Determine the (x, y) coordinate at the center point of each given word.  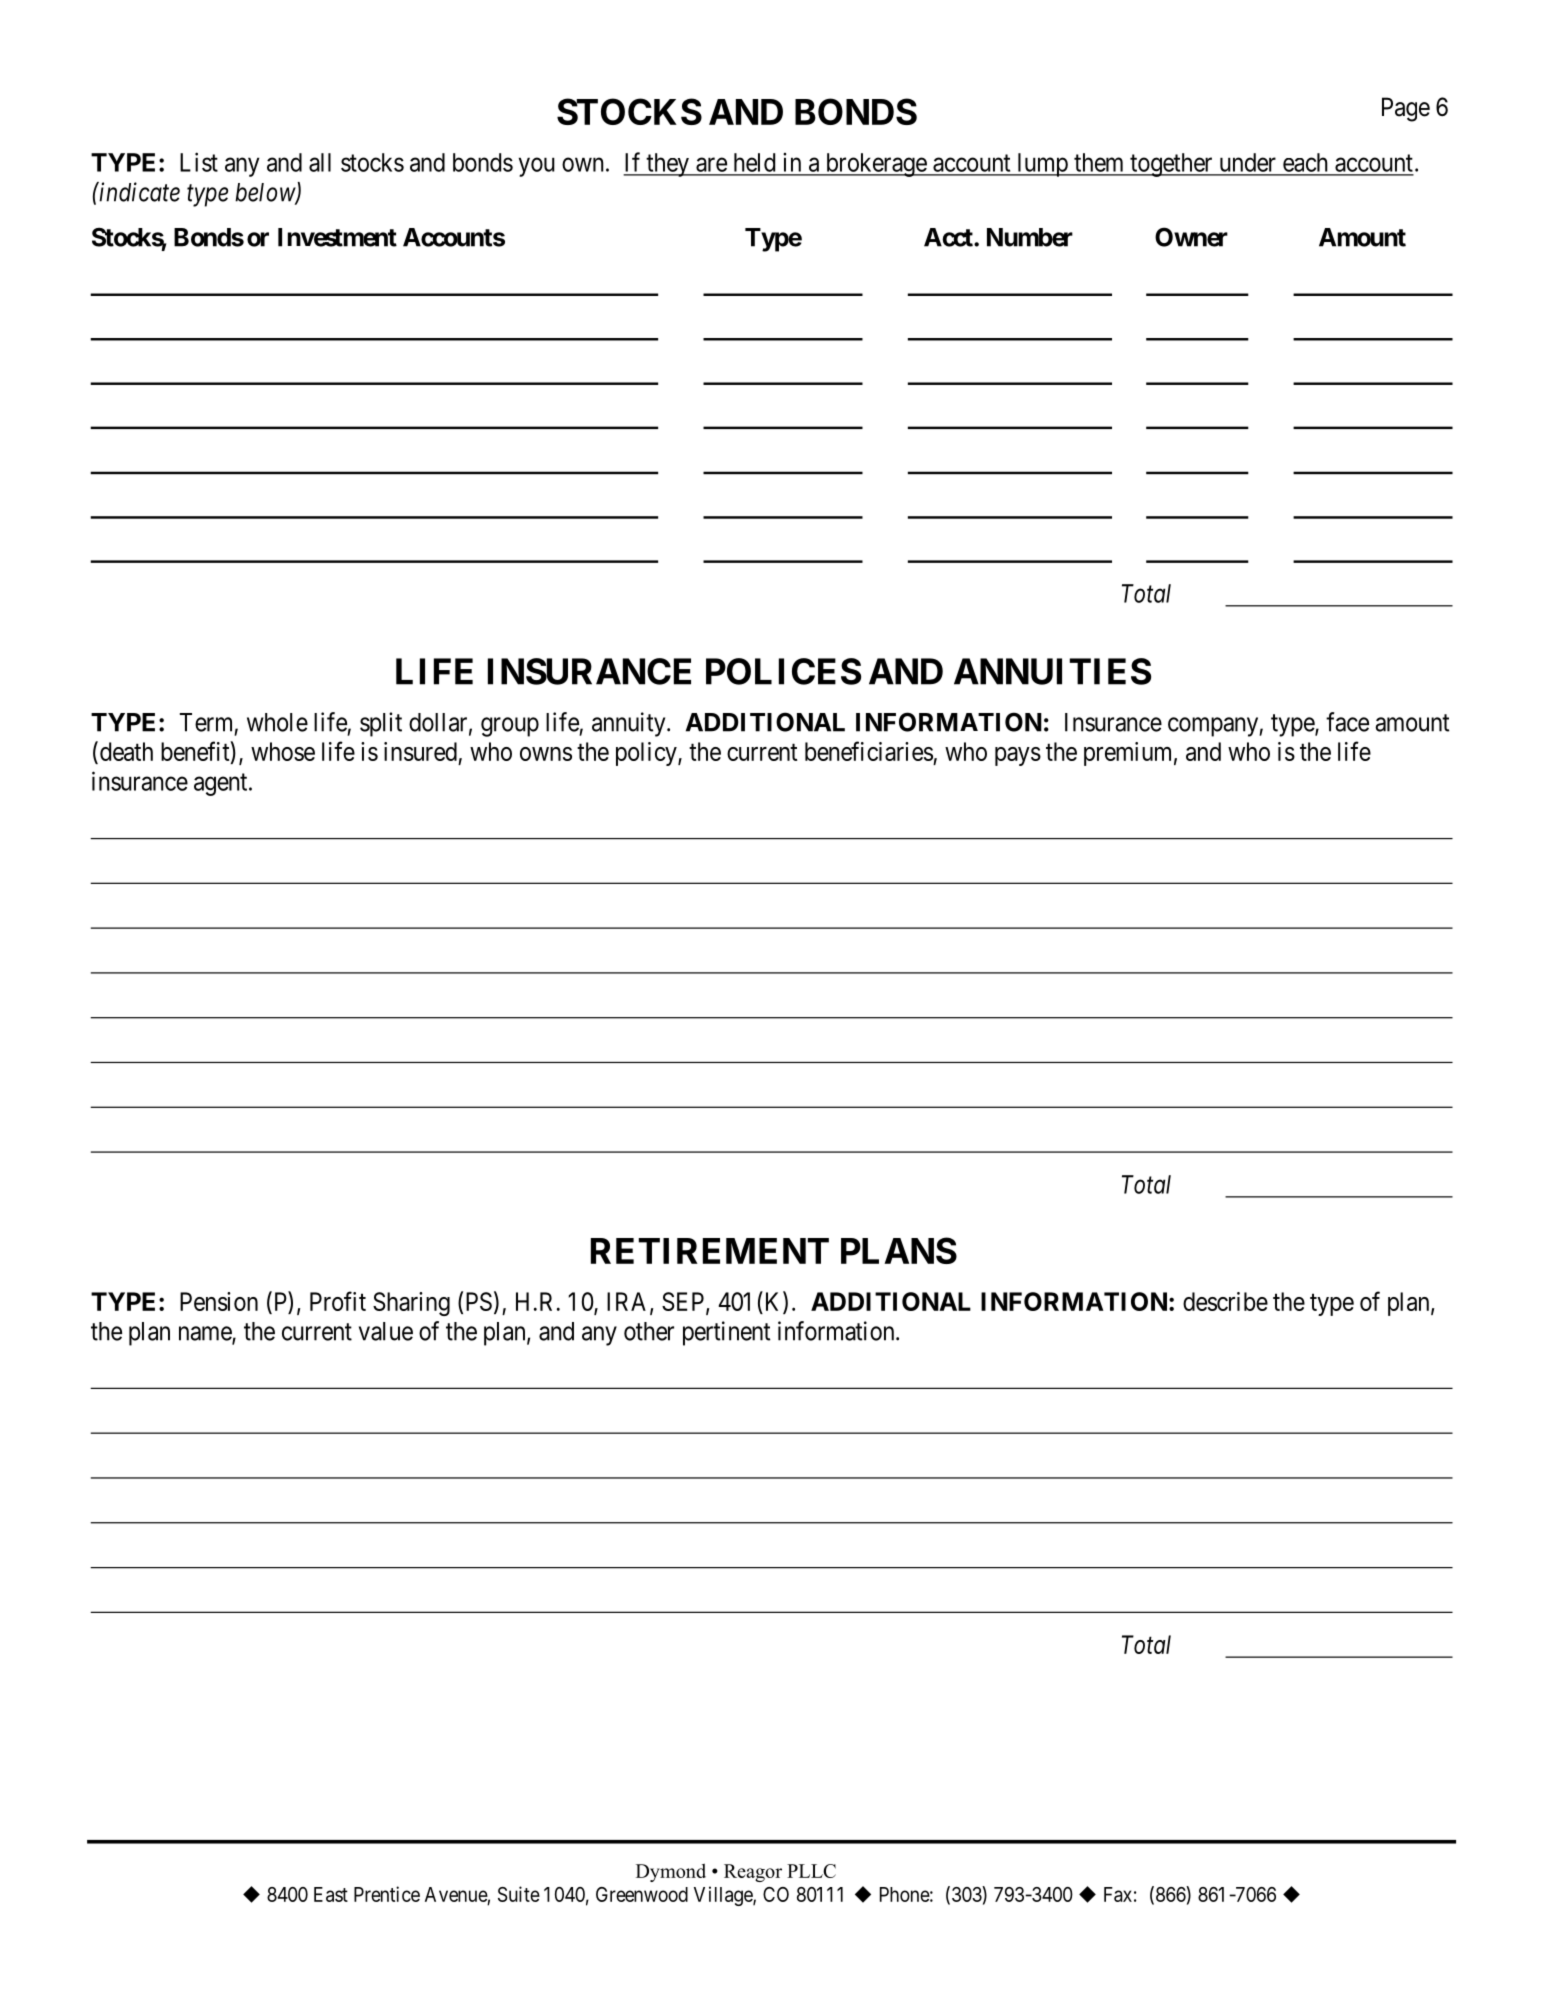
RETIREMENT (710, 1251)
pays (1018, 756)
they (668, 165)
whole (277, 722)
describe (1225, 1301)
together (1171, 165)
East (331, 1894)
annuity (630, 724)
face (1347, 722)
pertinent (727, 1333)
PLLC (811, 1871)
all (320, 162)
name (206, 1334)
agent (222, 784)
